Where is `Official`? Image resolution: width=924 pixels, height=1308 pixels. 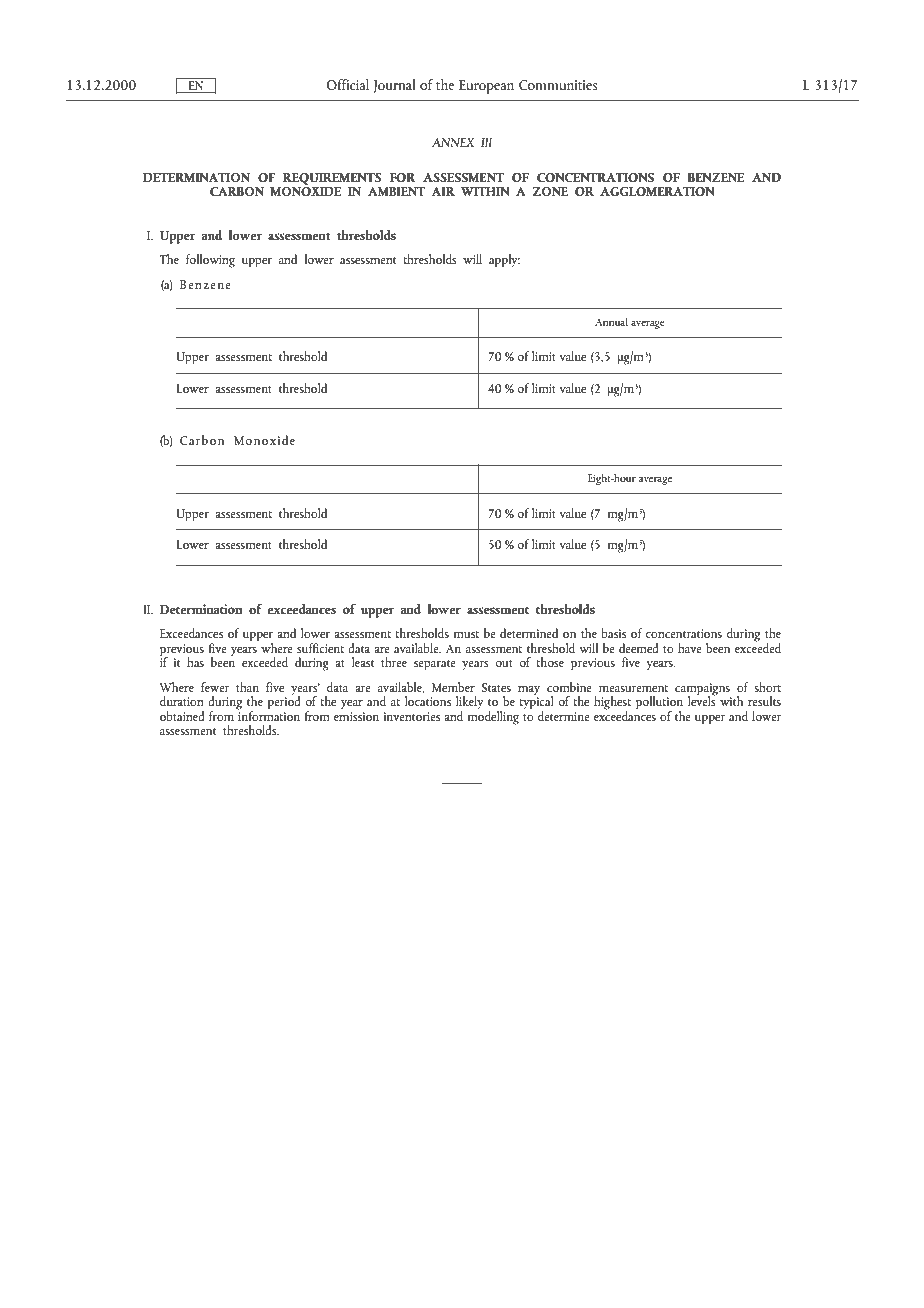 Official is located at coordinates (348, 84).
